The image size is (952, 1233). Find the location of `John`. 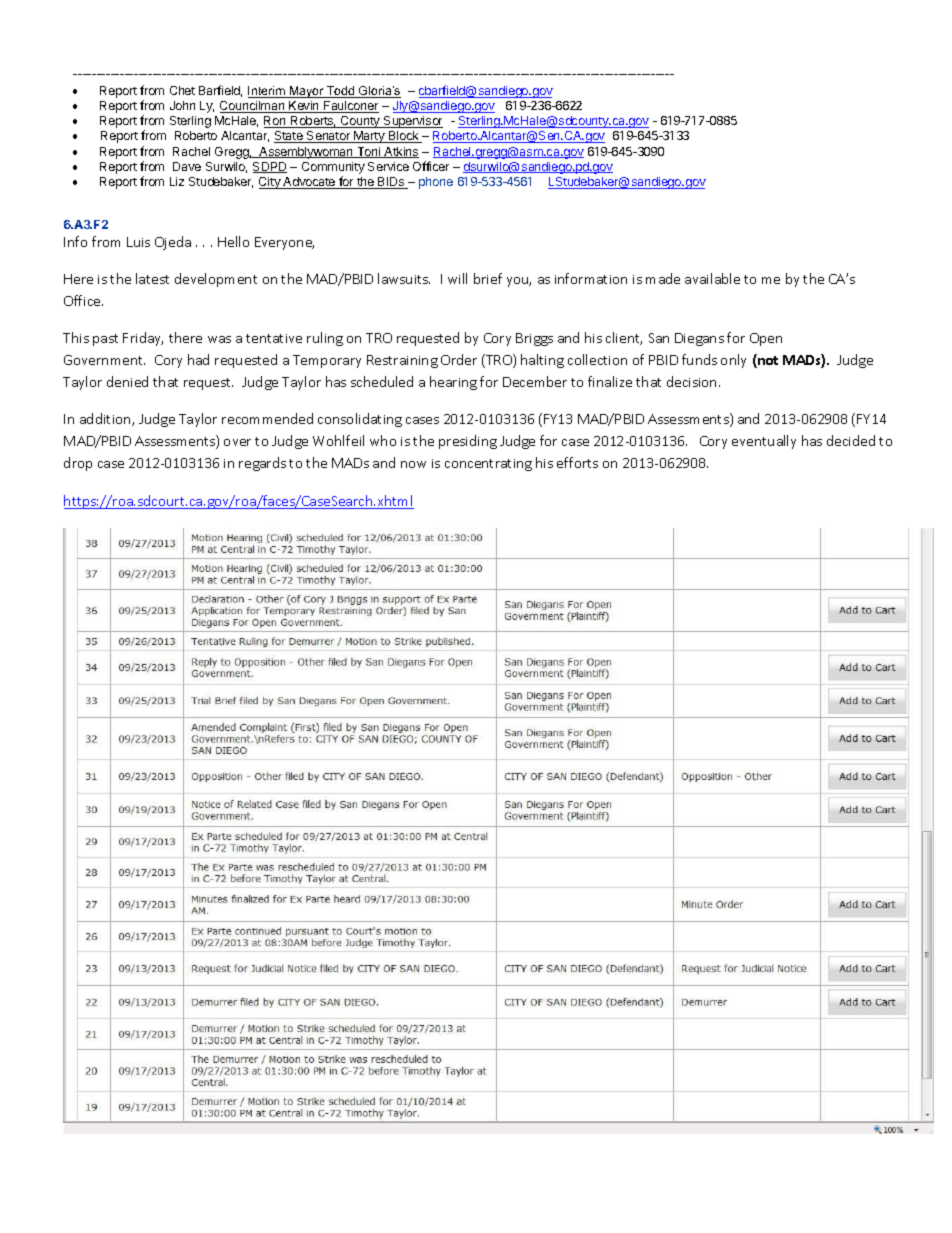

John is located at coordinates (182, 105).
